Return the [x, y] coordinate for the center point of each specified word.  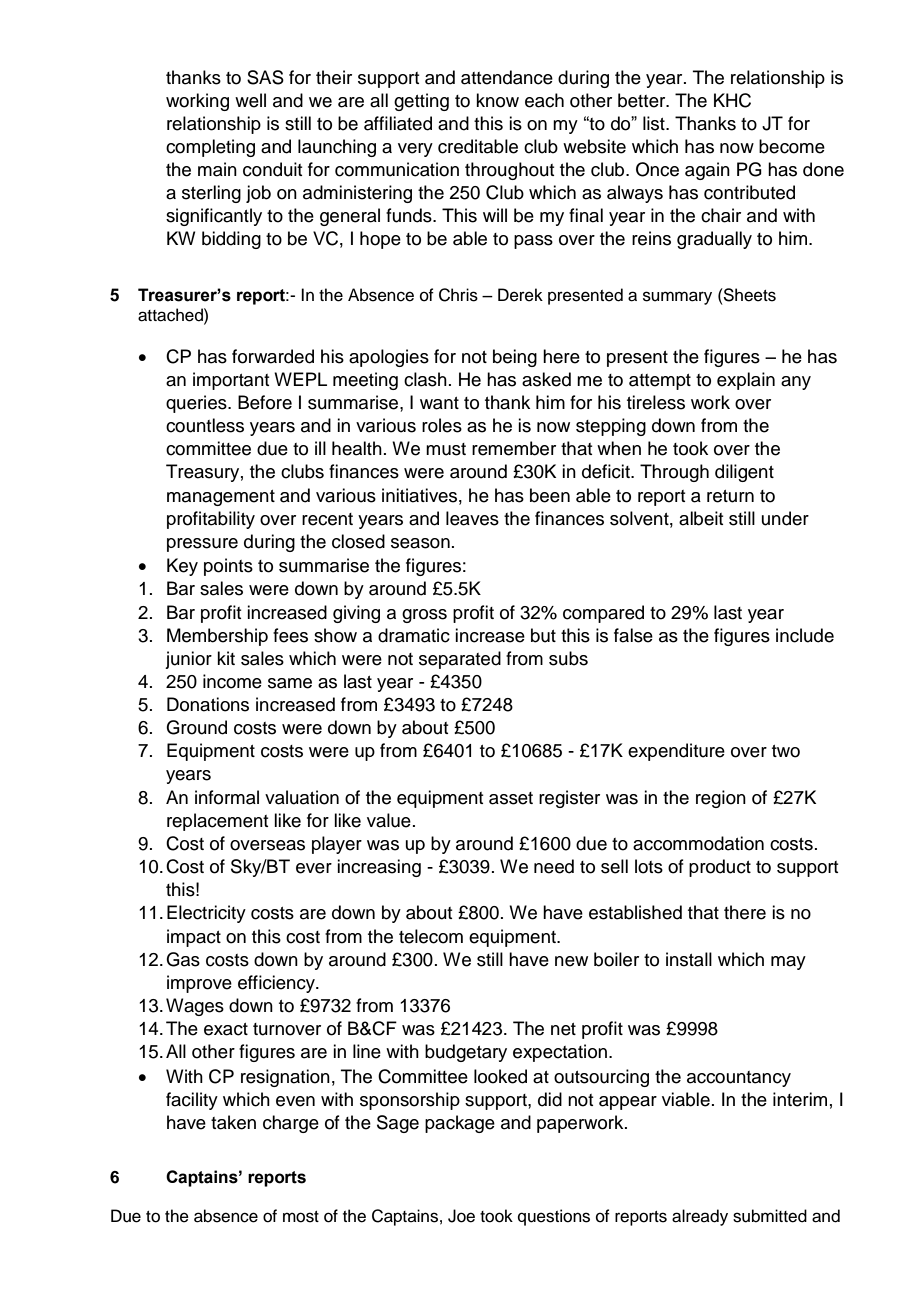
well [250, 100]
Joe [461, 1216]
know [497, 100]
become [792, 146]
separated [460, 660]
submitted [770, 1216]
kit [226, 658]
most [301, 1217]
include [805, 635]
